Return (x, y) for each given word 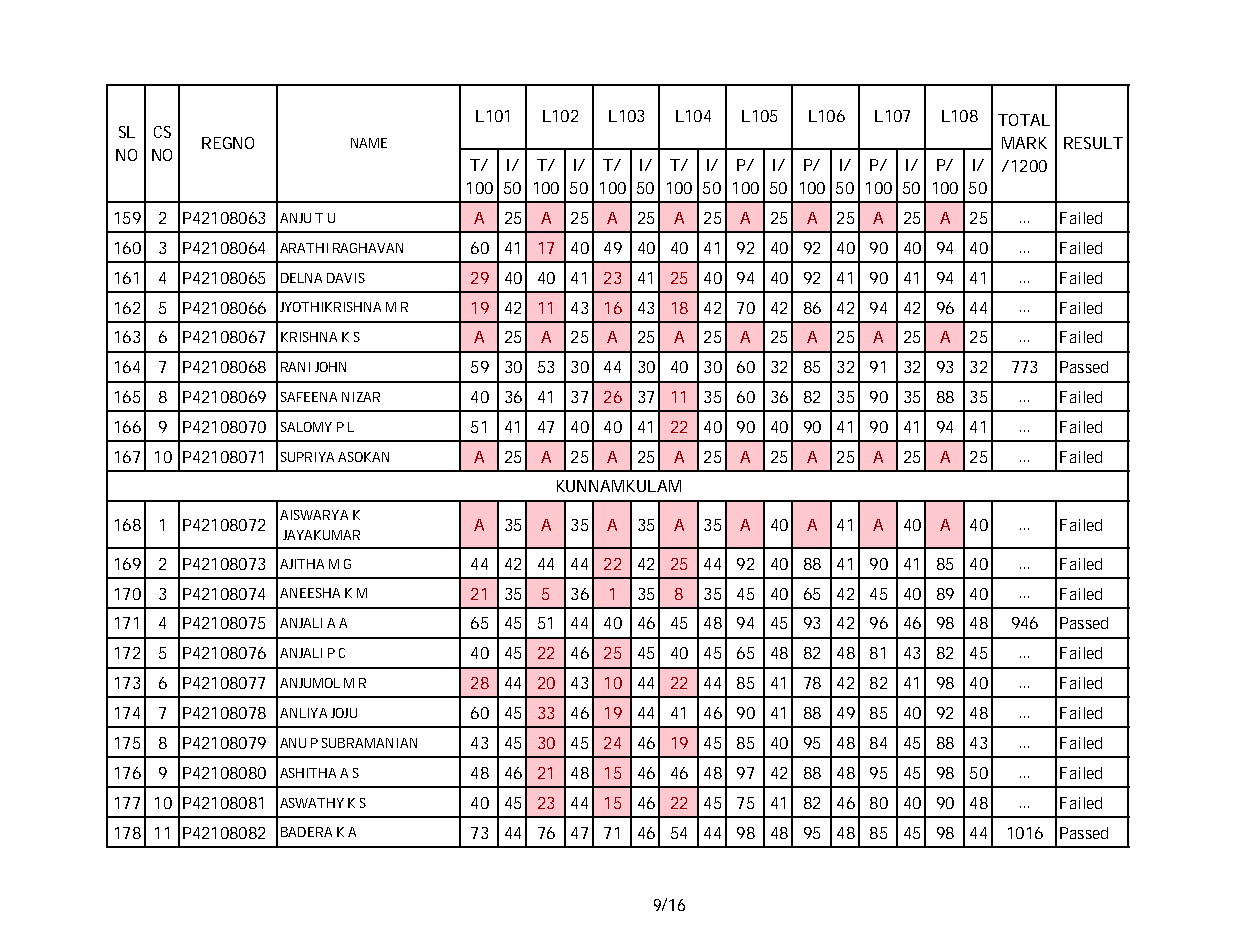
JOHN (330, 367)
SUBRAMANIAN (369, 743)
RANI (295, 367)
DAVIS (346, 278)
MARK (1024, 143)
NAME (369, 143)
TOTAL (1023, 120)
